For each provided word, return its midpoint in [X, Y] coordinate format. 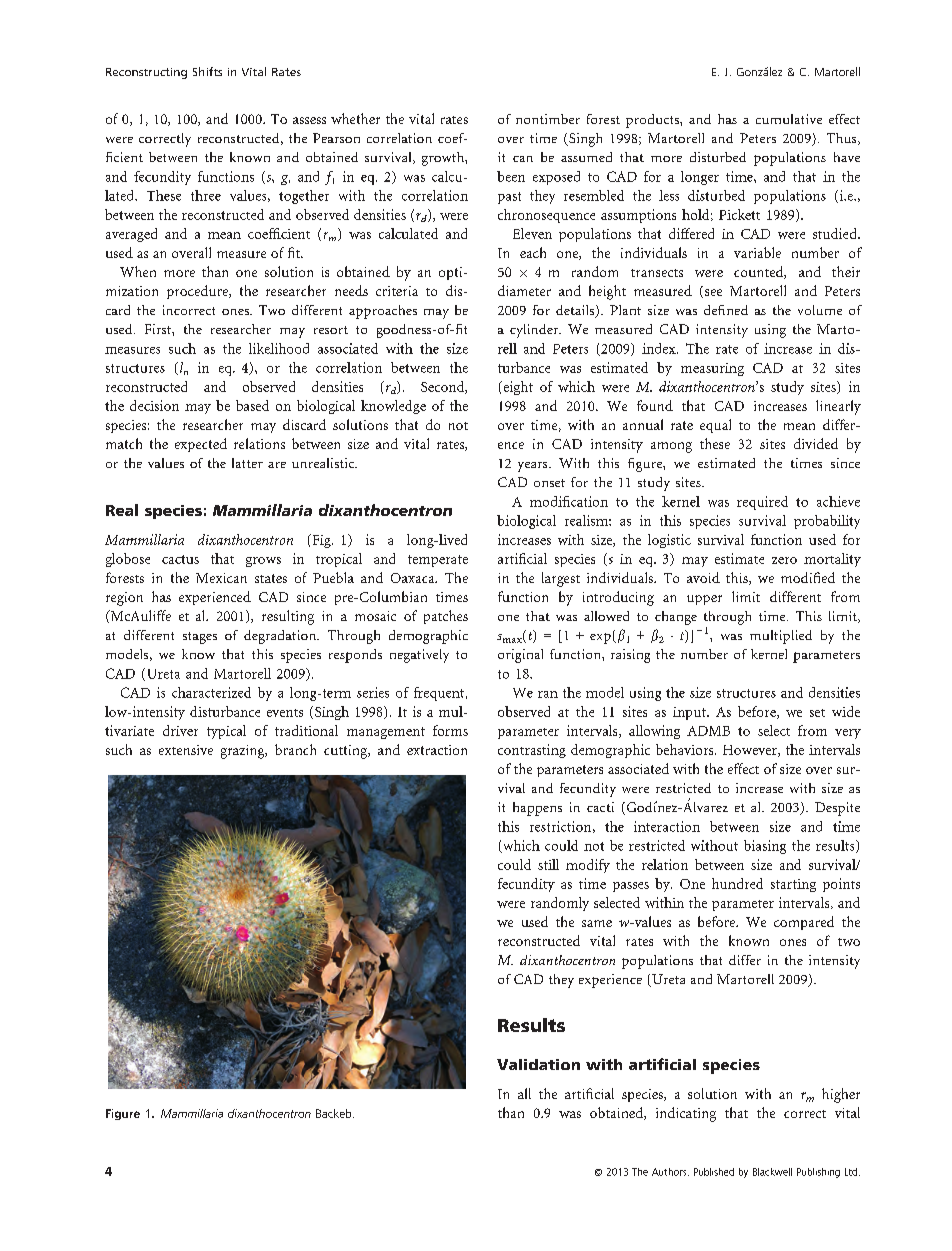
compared [804, 923]
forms [450, 730]
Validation [538, 1064]
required [762, 503]
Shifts [207, 71]
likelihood [279, 348]
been [511, 176]
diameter [524, 290]
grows [263, 562]
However [751, 751]
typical [226, 732]
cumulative [789, 119]
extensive [186, 750]
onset [549, 483]
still [548, 864]
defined [726, 310]
